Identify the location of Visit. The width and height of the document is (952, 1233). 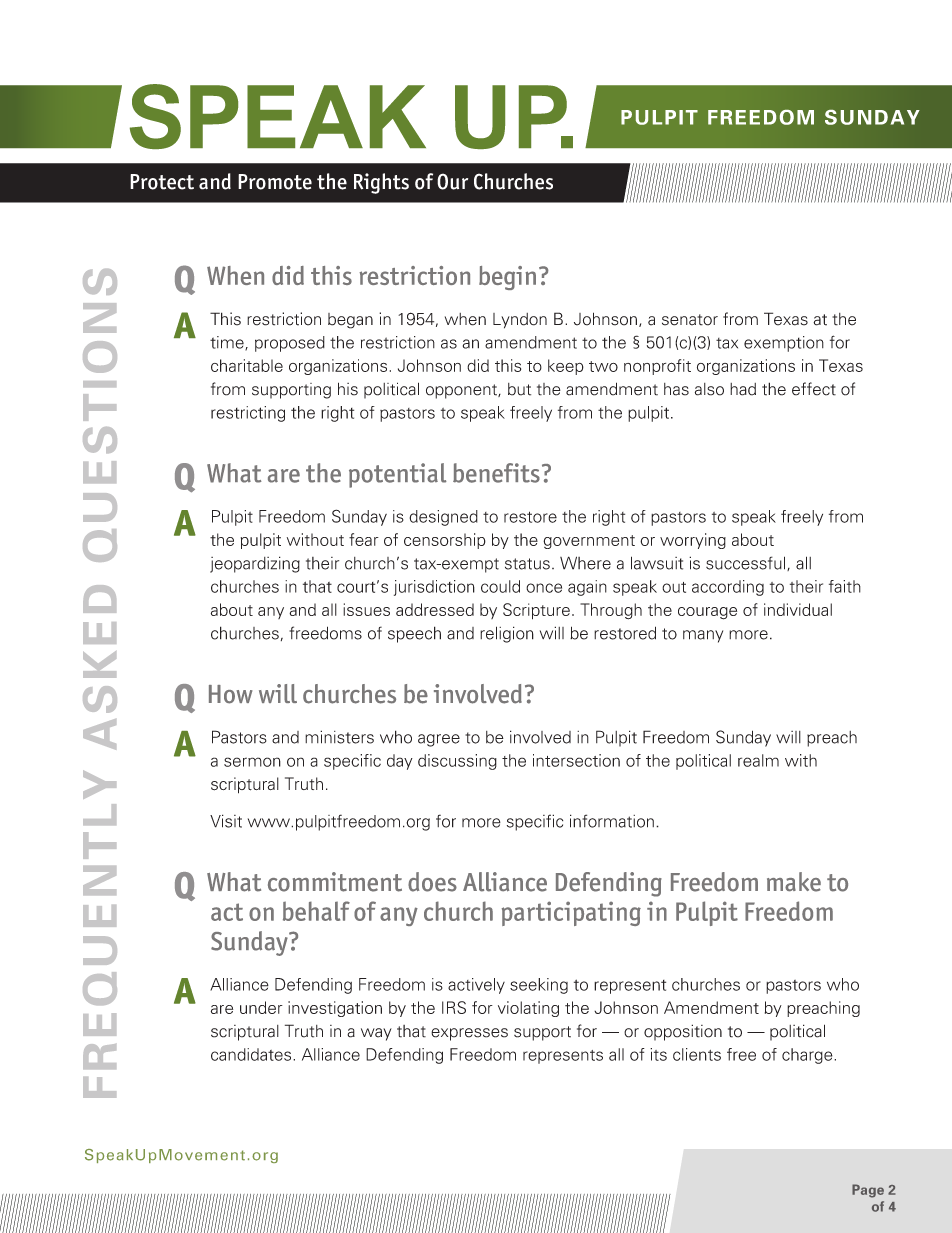
(226, 821).
